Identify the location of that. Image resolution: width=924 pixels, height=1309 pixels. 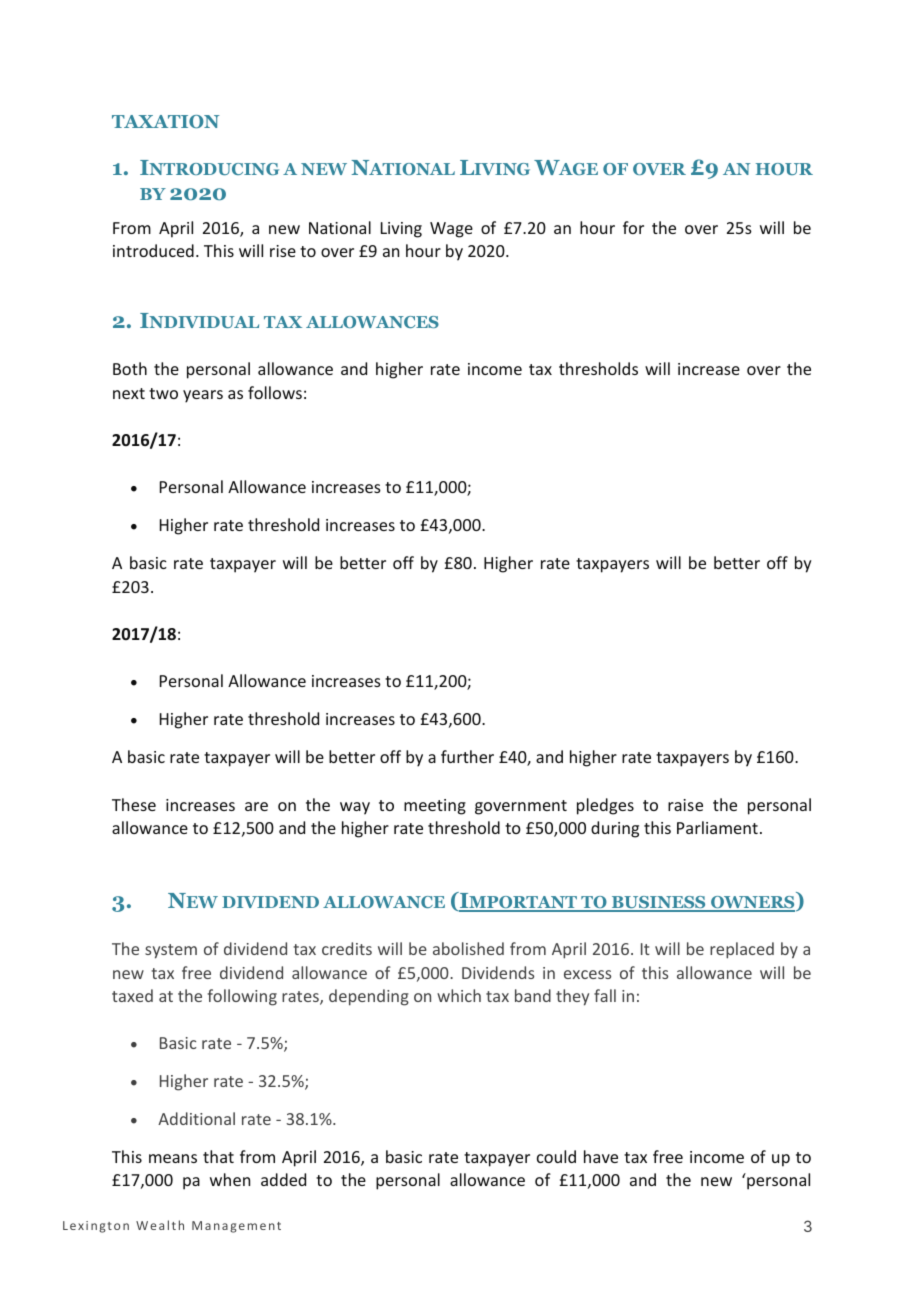
(218, 1156).
